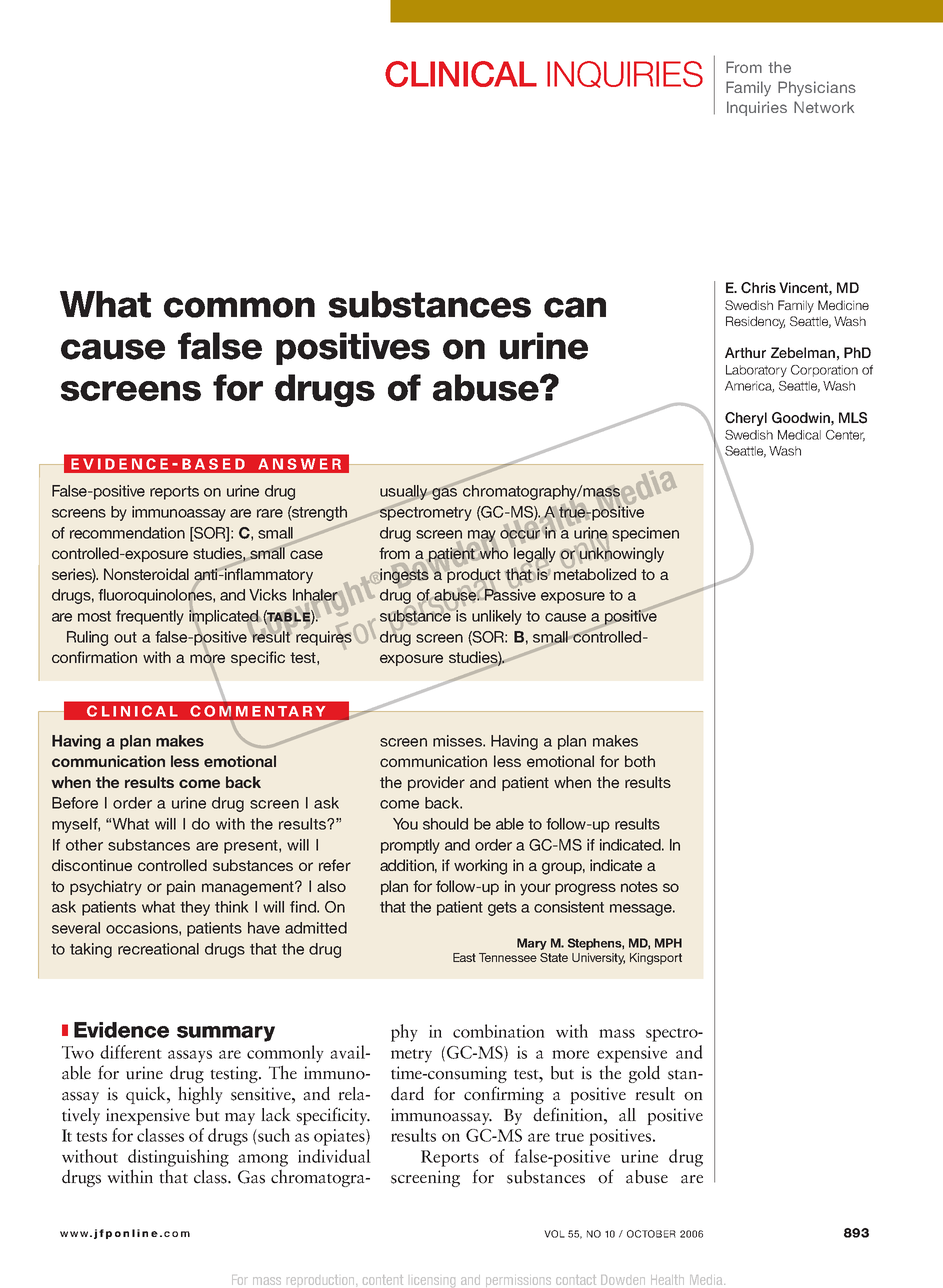  Describe the element at coordinates (575, 307) in the screenshot. I see `can` at that location.
